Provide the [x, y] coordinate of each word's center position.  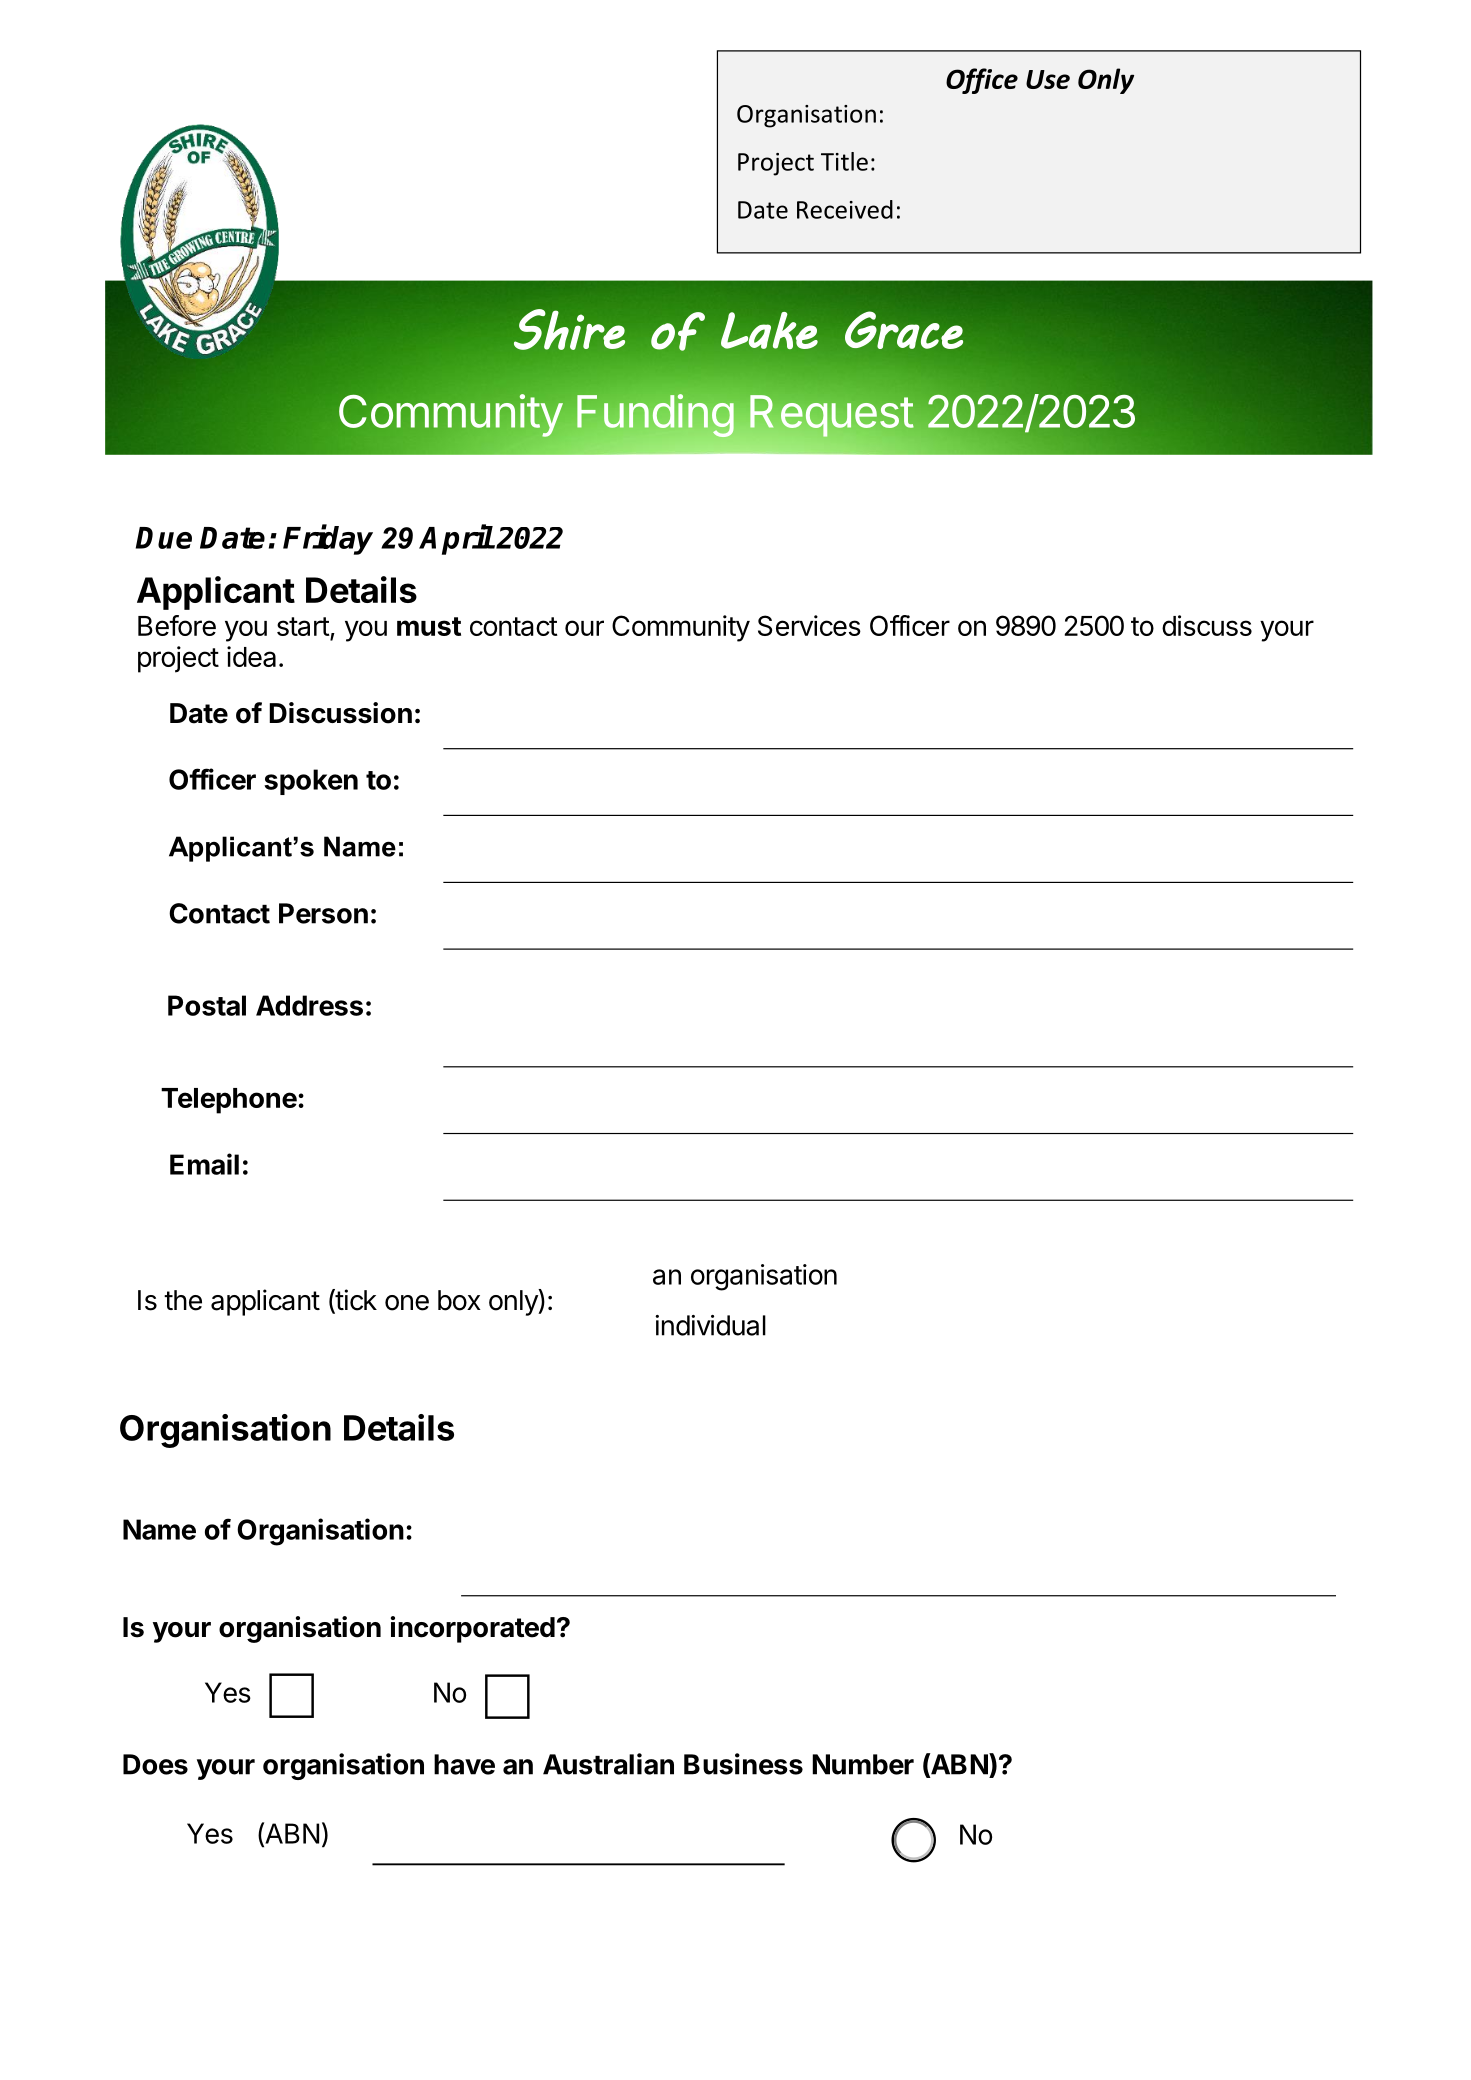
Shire [569, 329]
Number [863, 1764]
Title [844, 161]
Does [155, 1764]
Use [1048, 79]
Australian [608, 1764]
